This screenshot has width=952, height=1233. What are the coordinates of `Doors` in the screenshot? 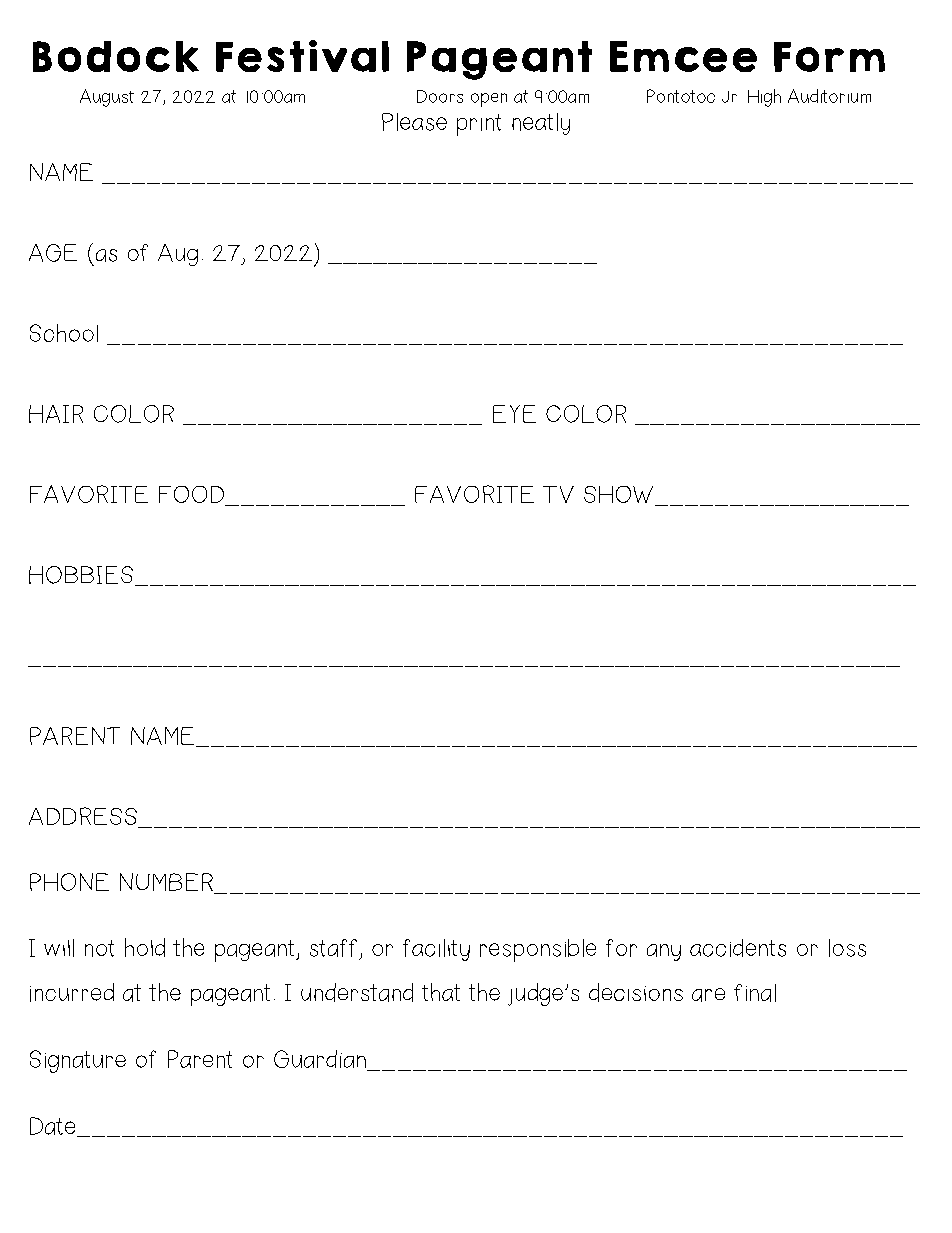 It's located at (440, 96).
